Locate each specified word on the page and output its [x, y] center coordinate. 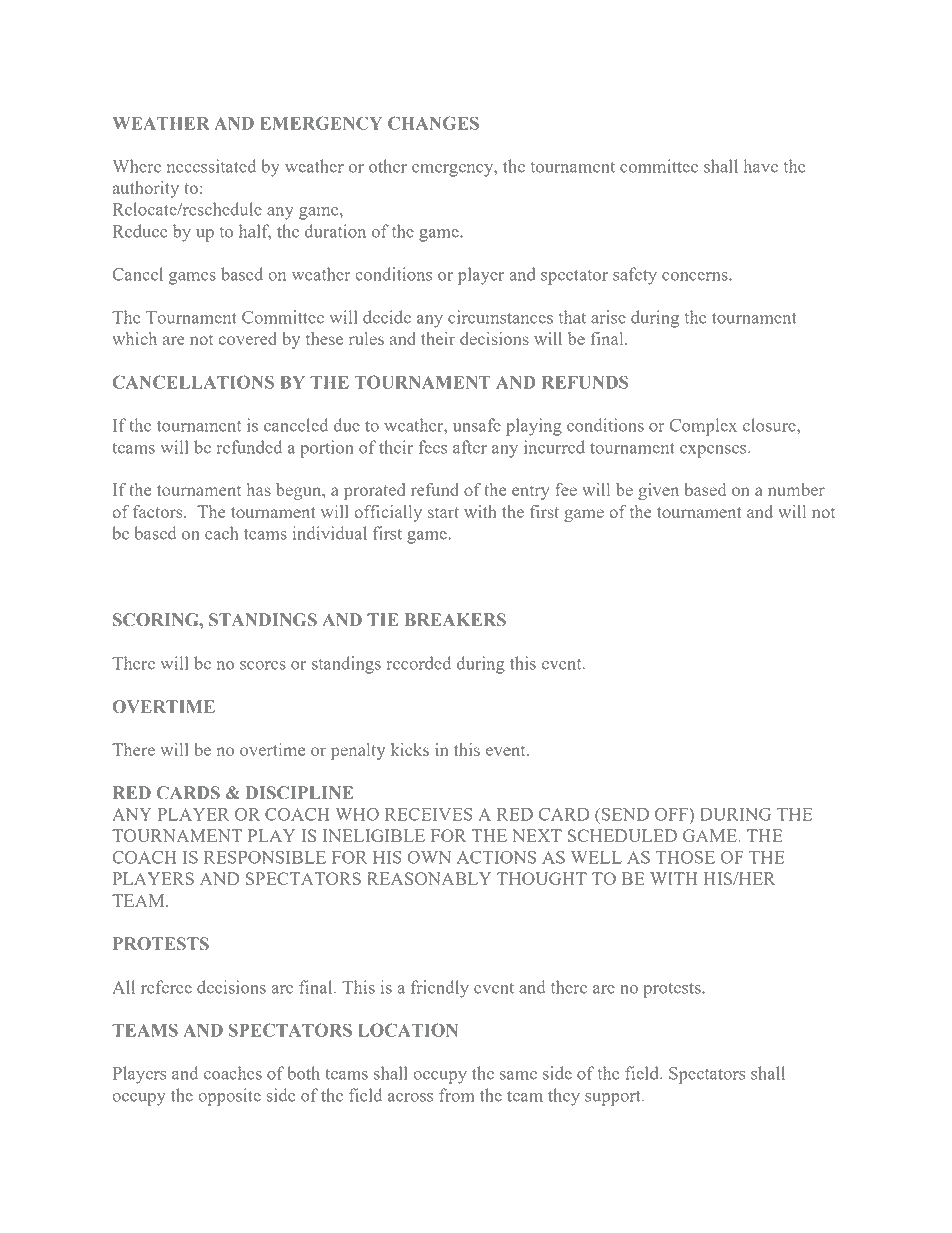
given [658, 491]
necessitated [211, 166]
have [761, 166]
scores [263, 665]
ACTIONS [496, 857]
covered [248, 338]
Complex [703, 427]
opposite [229, 1097]
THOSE [685, 857]
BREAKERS [455, 620]
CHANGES [433, 123]
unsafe [477, 425]
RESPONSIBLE [265, 857]
